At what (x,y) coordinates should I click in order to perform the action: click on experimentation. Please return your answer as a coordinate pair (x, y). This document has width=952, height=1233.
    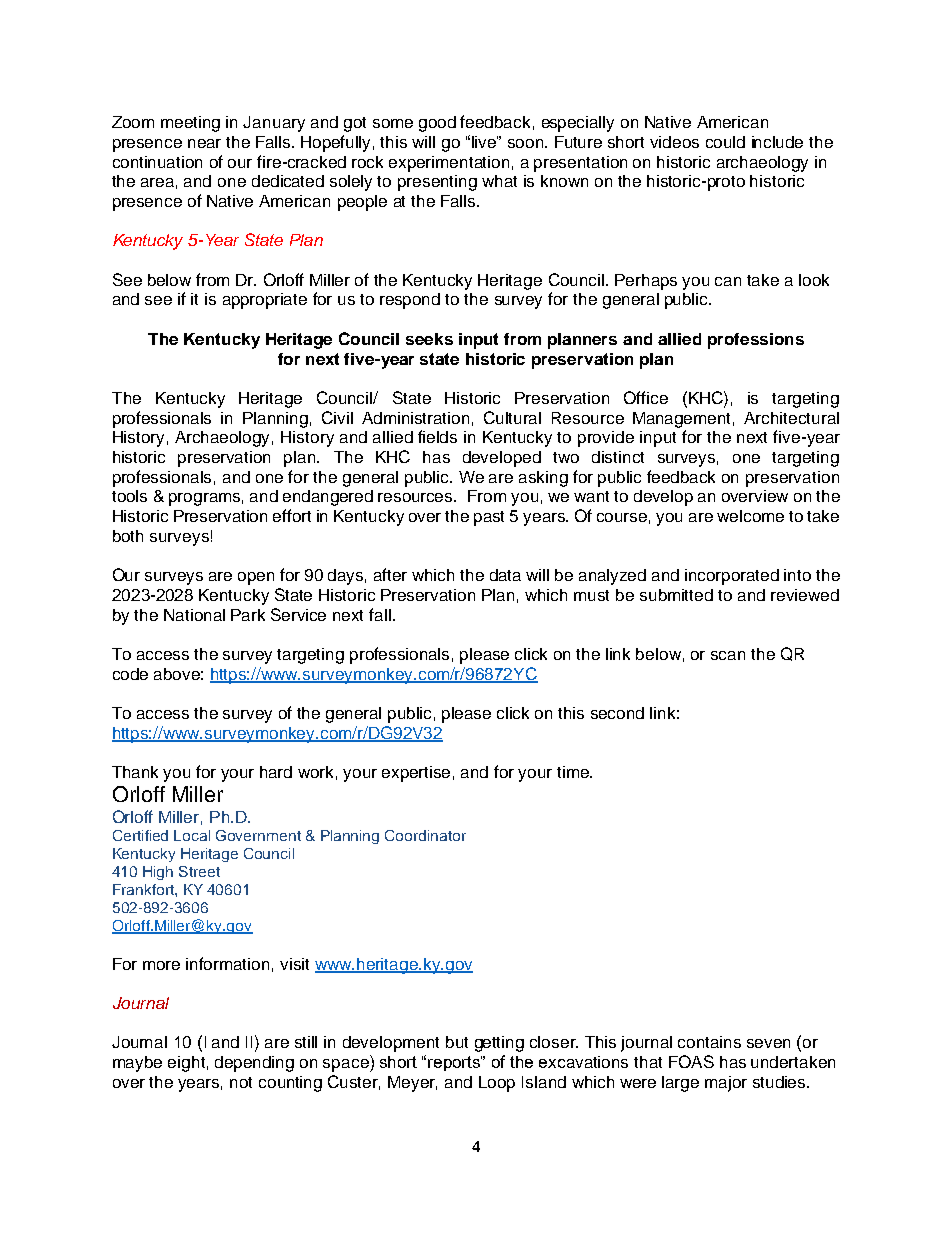
    Looking at the image, I should click on (449, 164).
